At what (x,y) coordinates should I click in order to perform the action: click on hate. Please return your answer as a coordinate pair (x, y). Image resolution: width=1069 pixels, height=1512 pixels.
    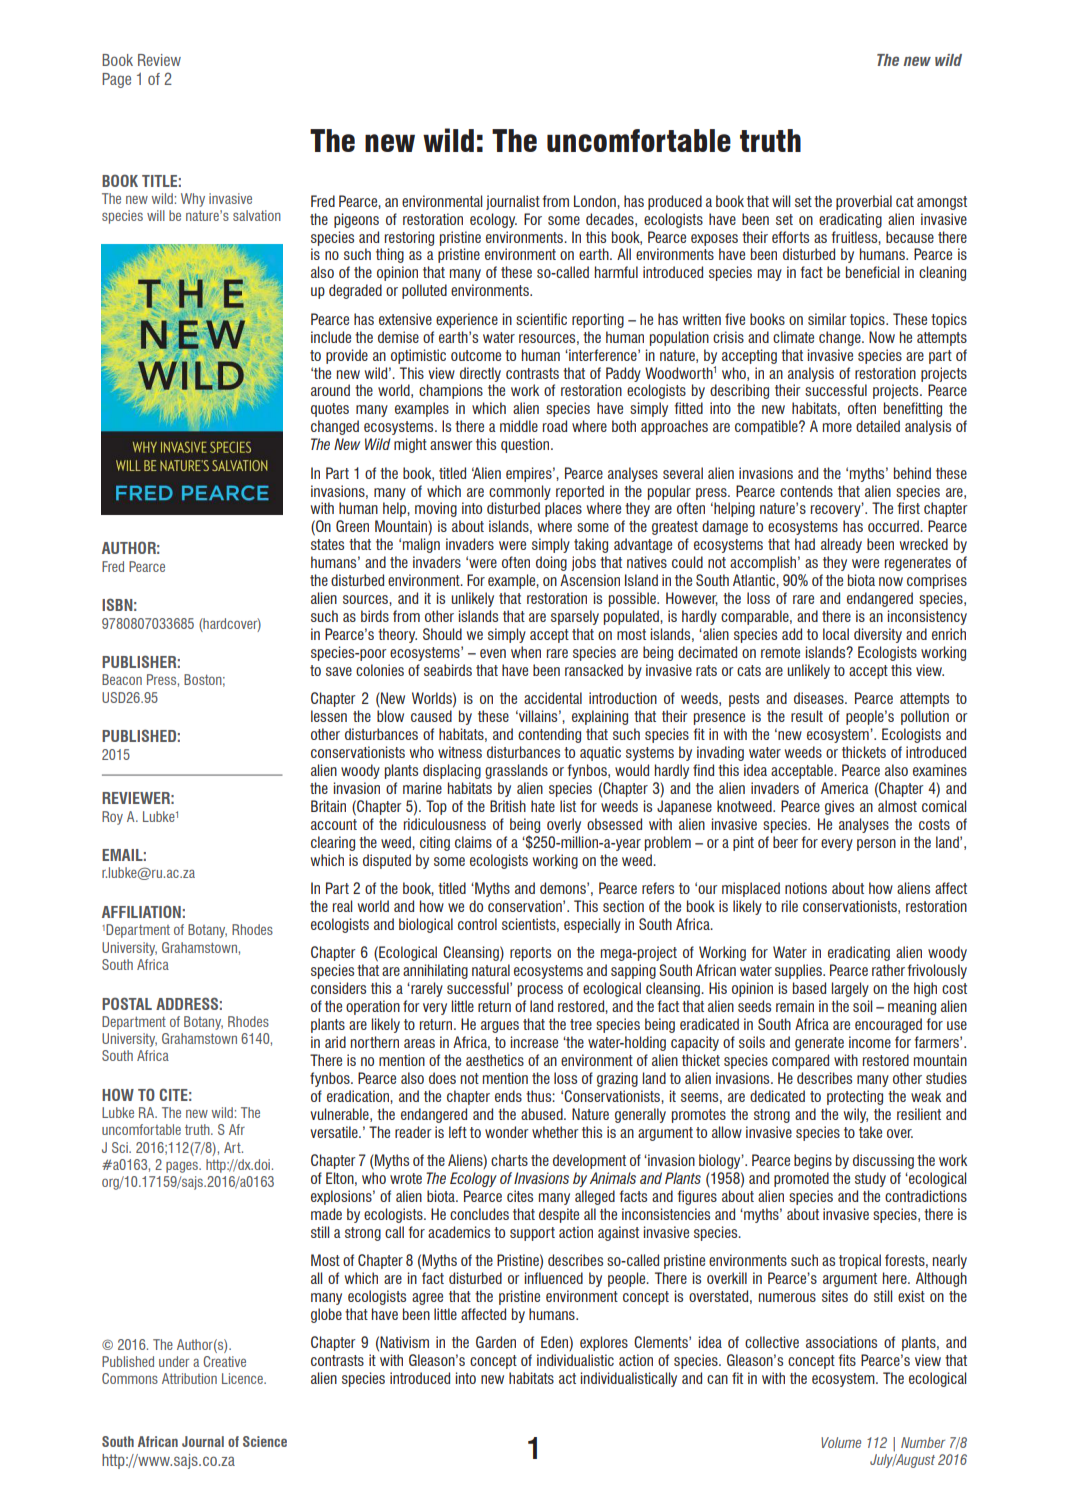
    Looking at the image, I should click on (543, 806).
